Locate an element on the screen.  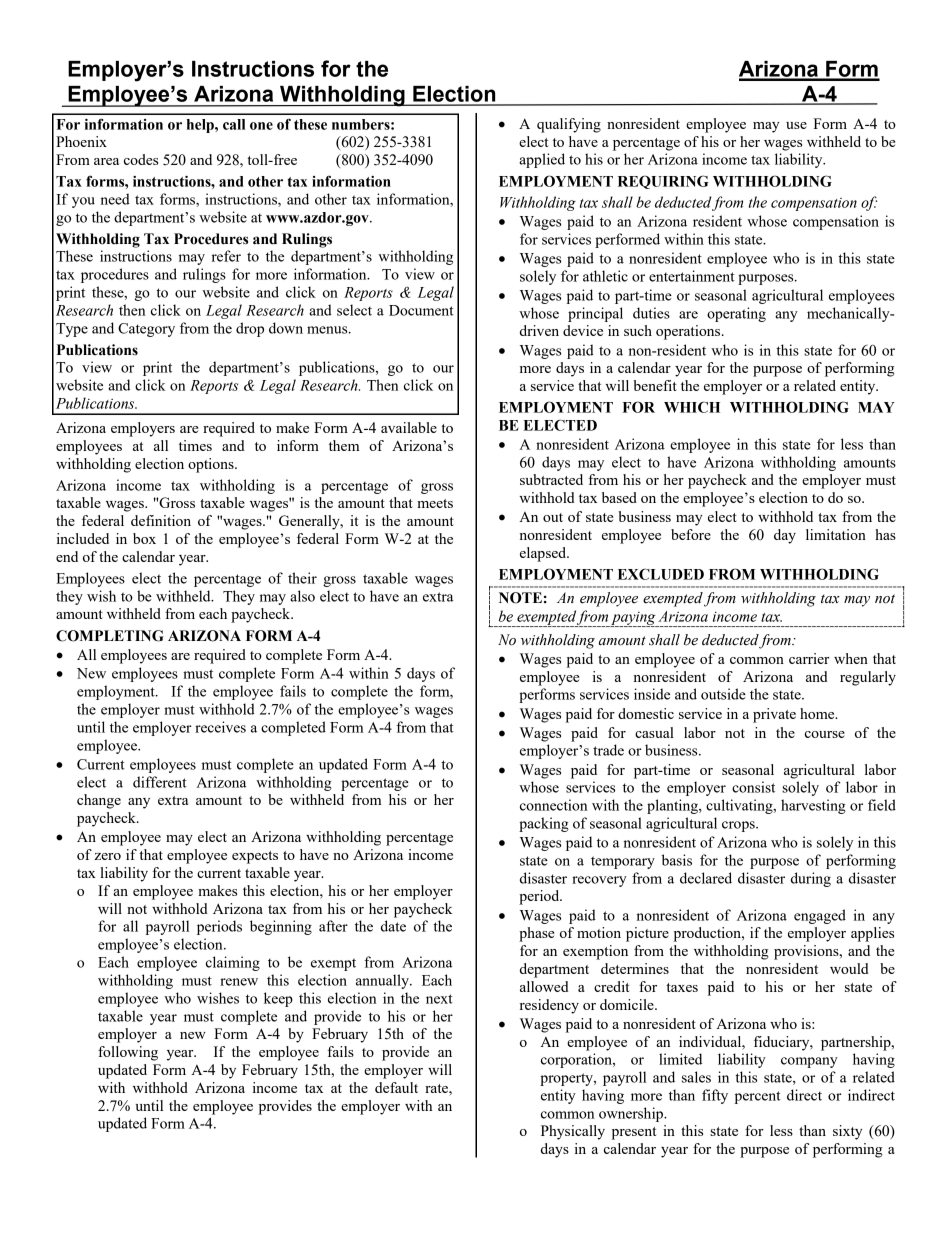
COMPLETING is located at coordinates (110, 636).
